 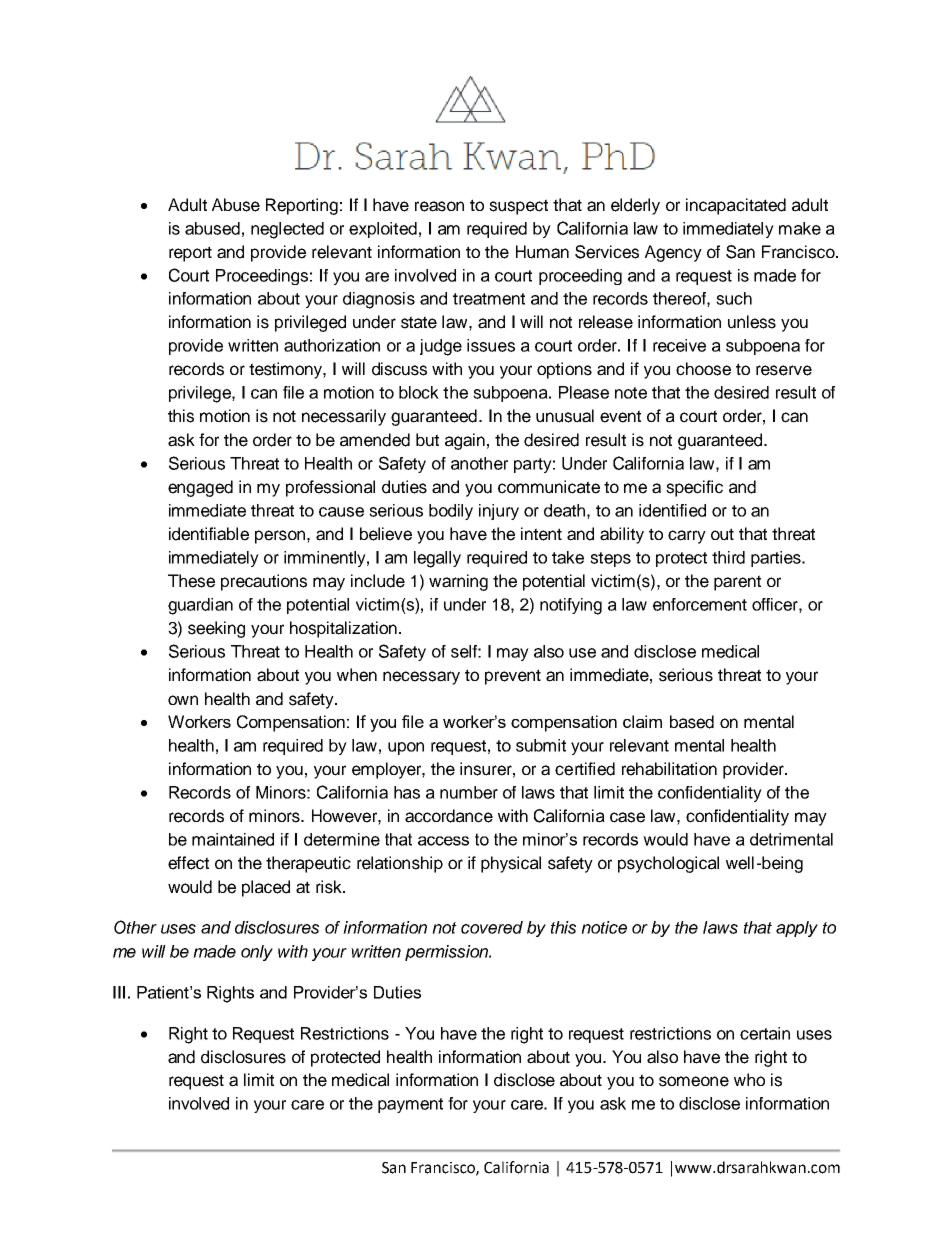 I want to click on number, so click(x=469, y=792).
